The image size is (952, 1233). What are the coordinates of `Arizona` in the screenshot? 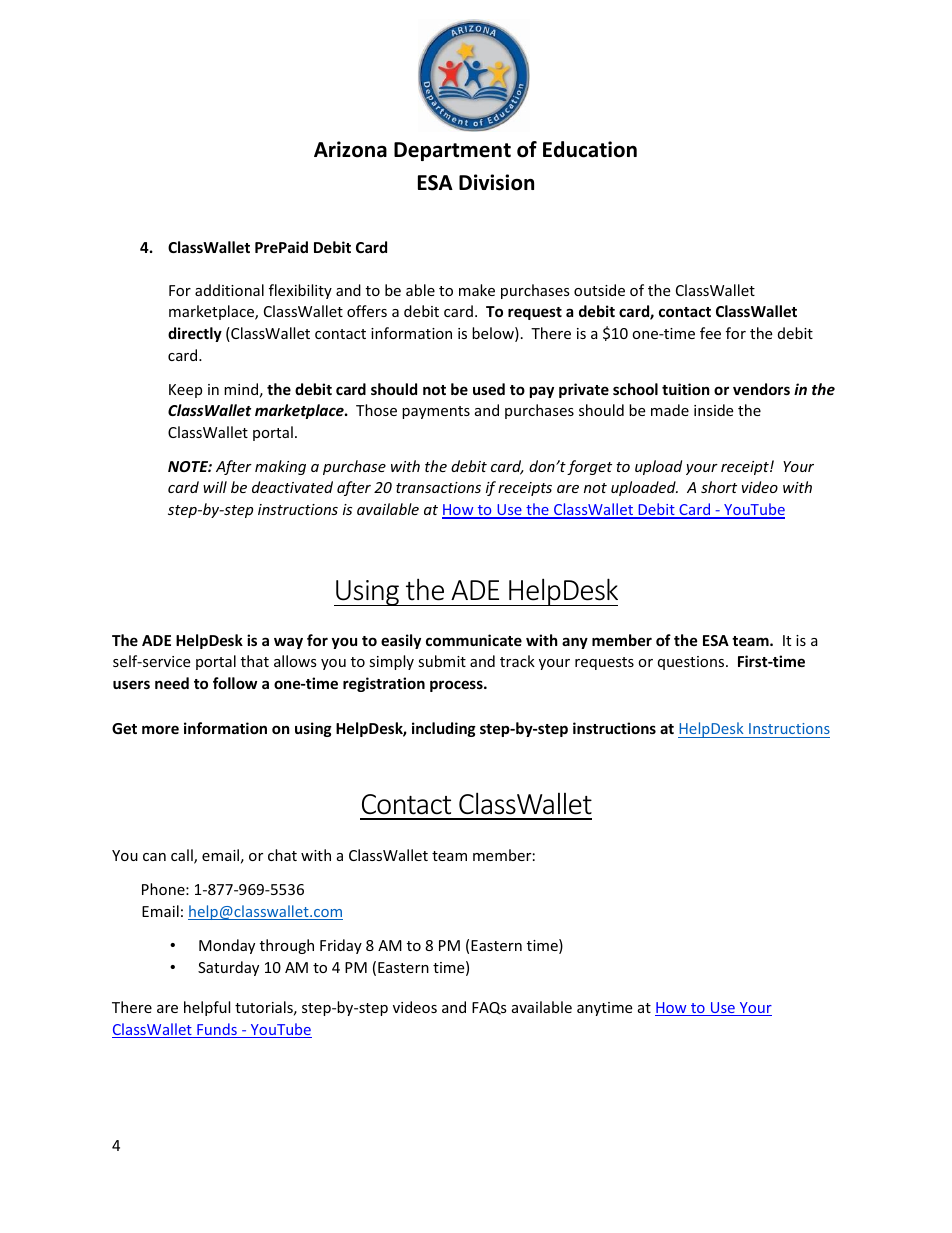 It's located at (350, 149).
